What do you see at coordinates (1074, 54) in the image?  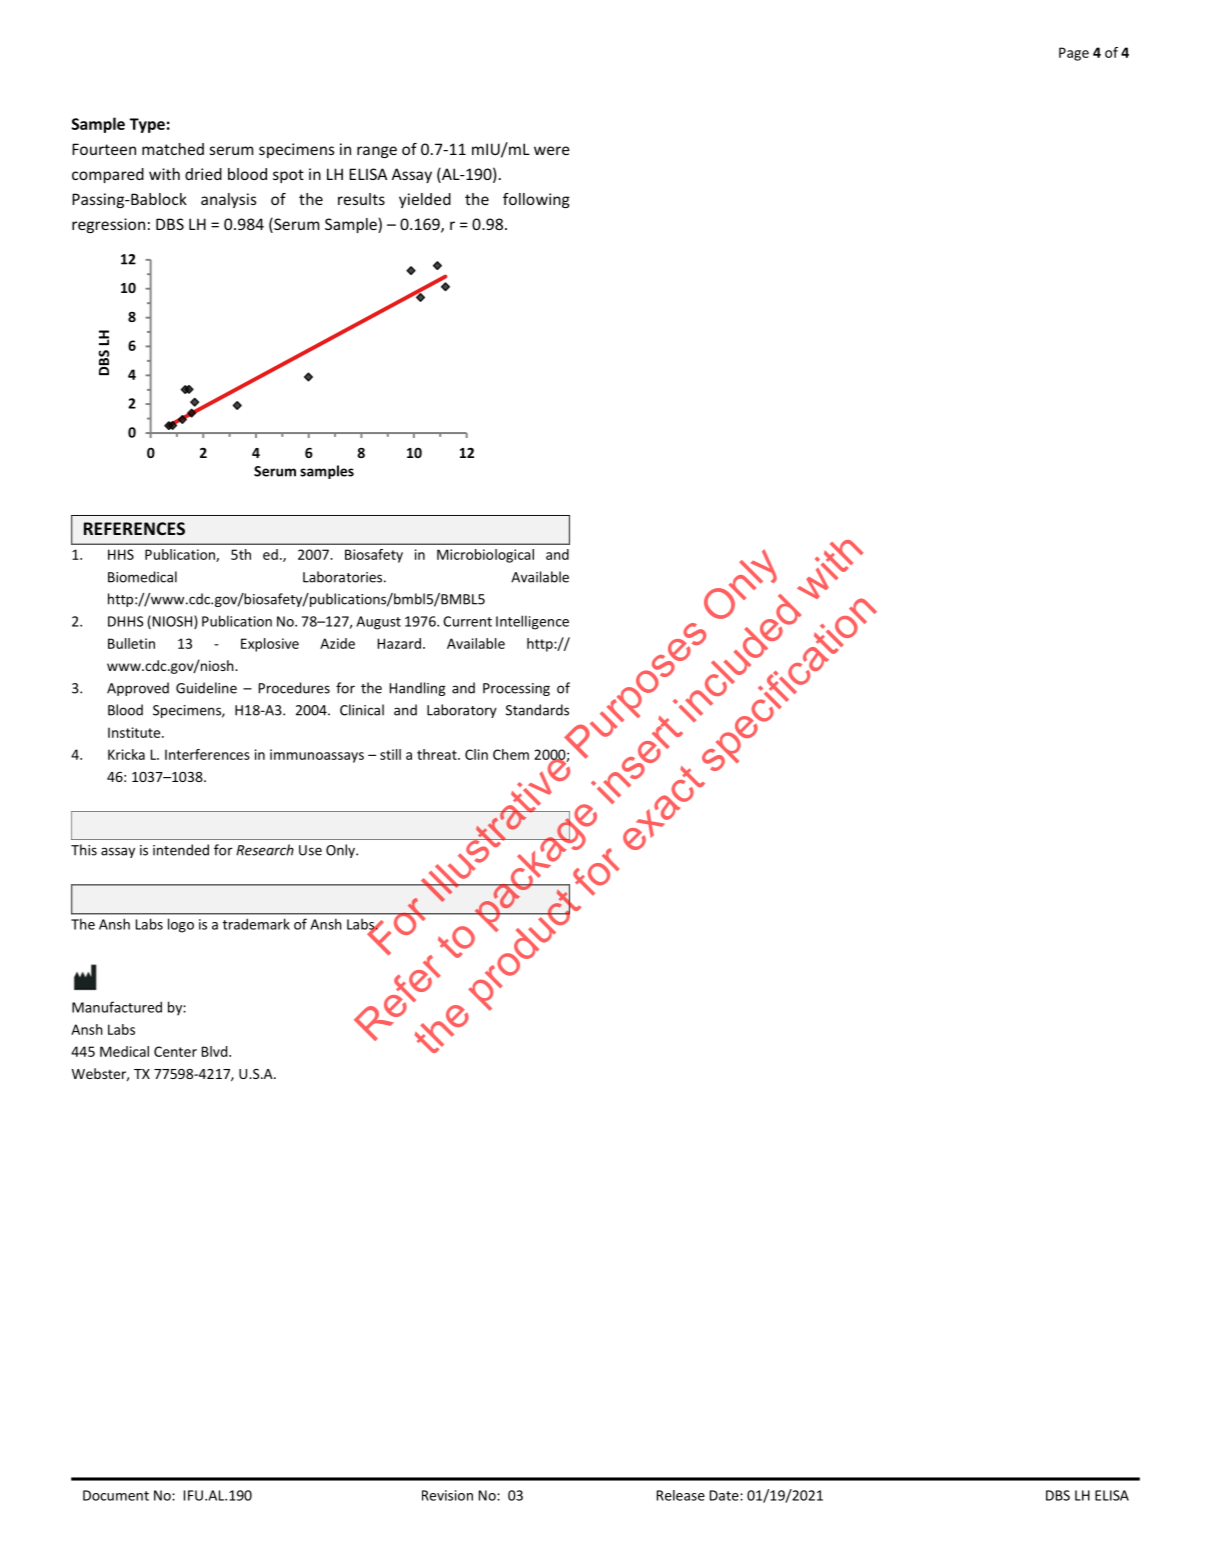 I see `Page` at bounding box center [1074, 54].
